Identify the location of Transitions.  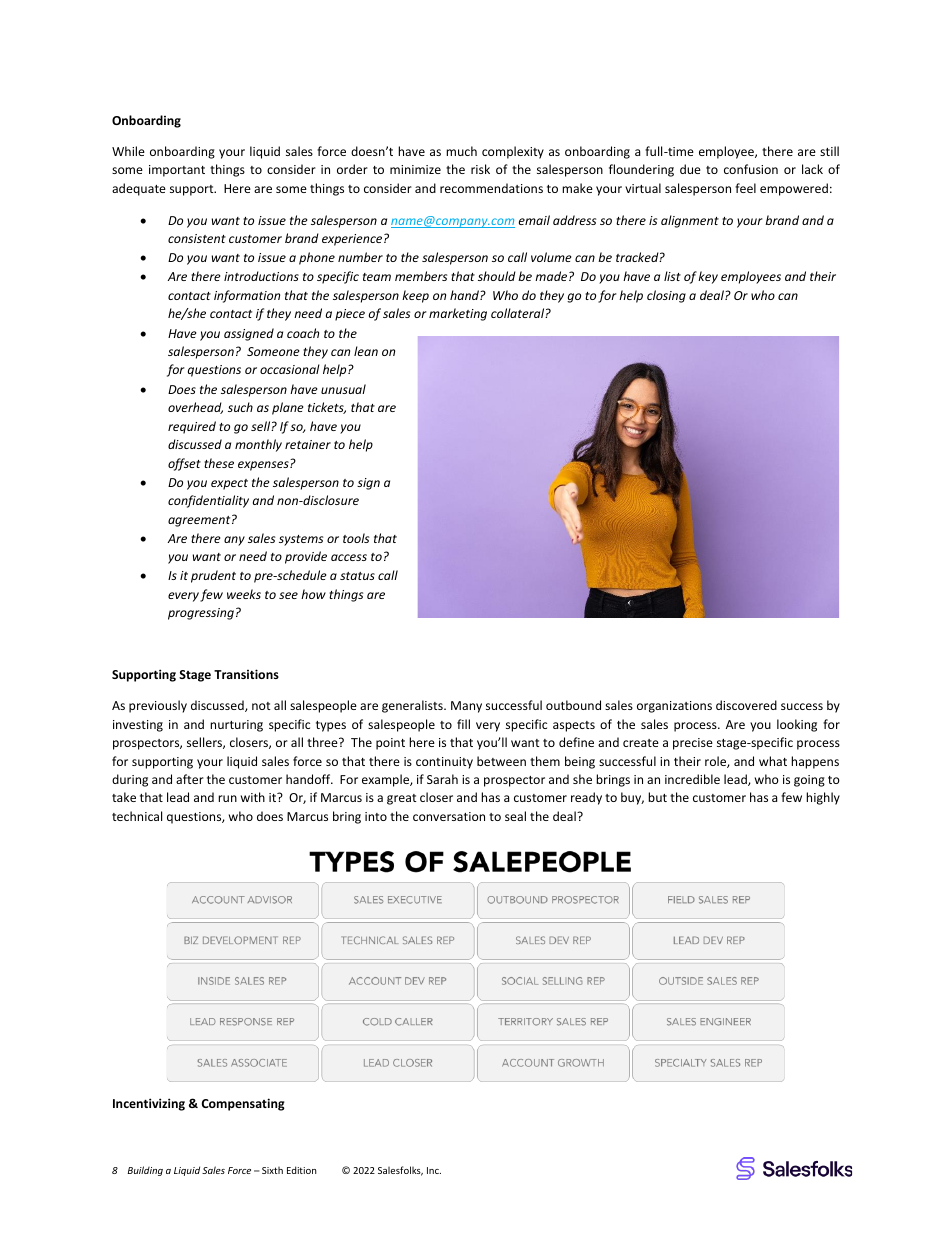
(246, 674).
